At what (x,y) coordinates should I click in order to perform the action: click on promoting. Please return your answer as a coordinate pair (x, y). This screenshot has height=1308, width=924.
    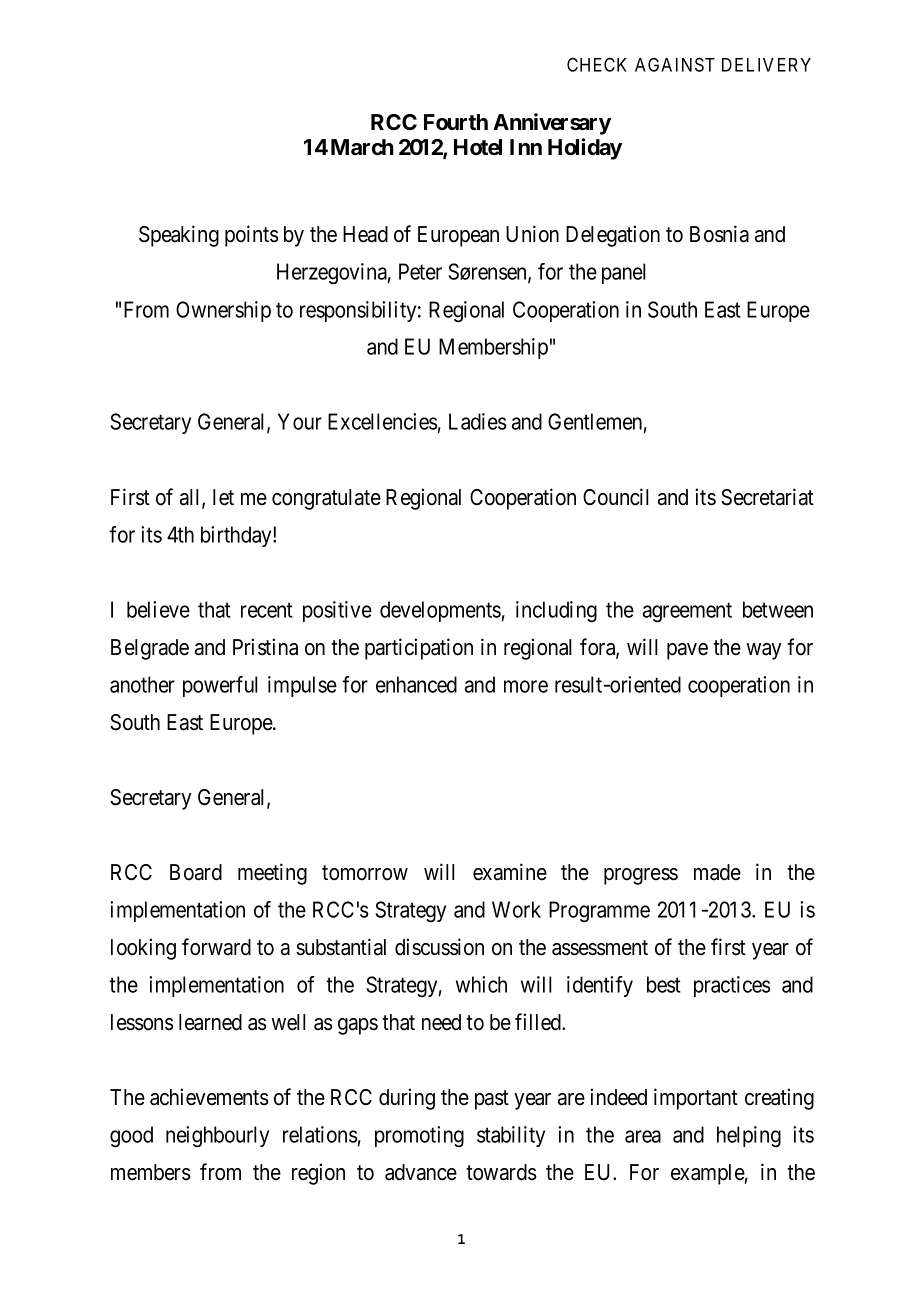
    Looking at the image, I should click on (419, 1136).
